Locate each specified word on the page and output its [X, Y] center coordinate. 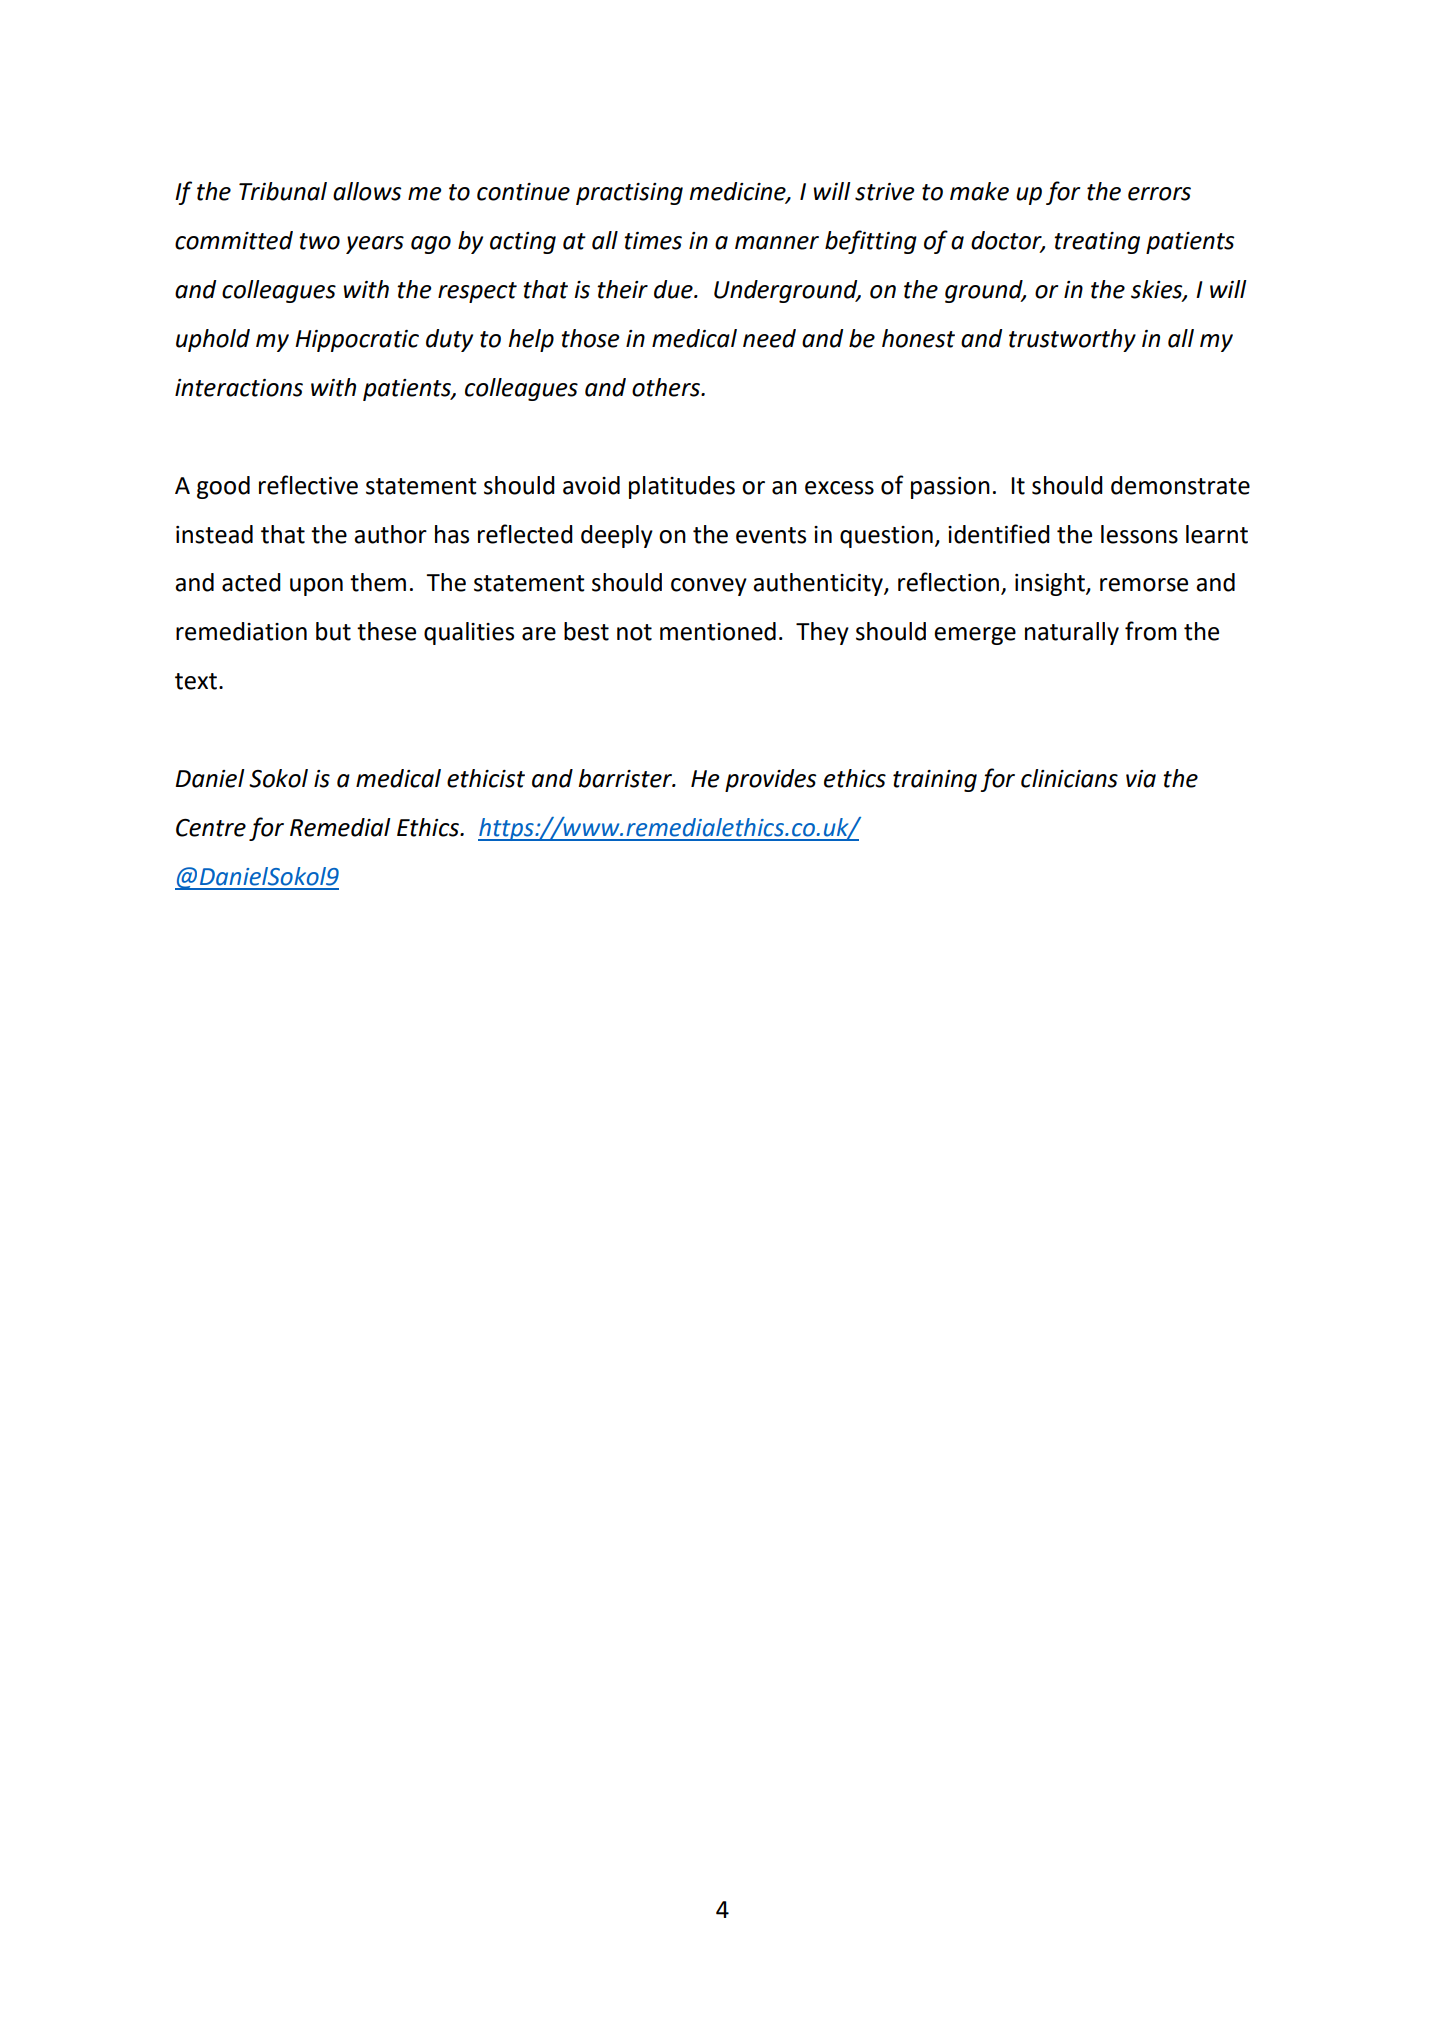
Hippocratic [357, 341]
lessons [1139, 534]
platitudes [682, 487]
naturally [1072, 633]
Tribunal [283, 191]
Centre [211, 828]
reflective [308, 485]
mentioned [718, 631]
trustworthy [1072, 340]
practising [629, 194]
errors [1159, 194]
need [769, 338]
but [333, 631]
